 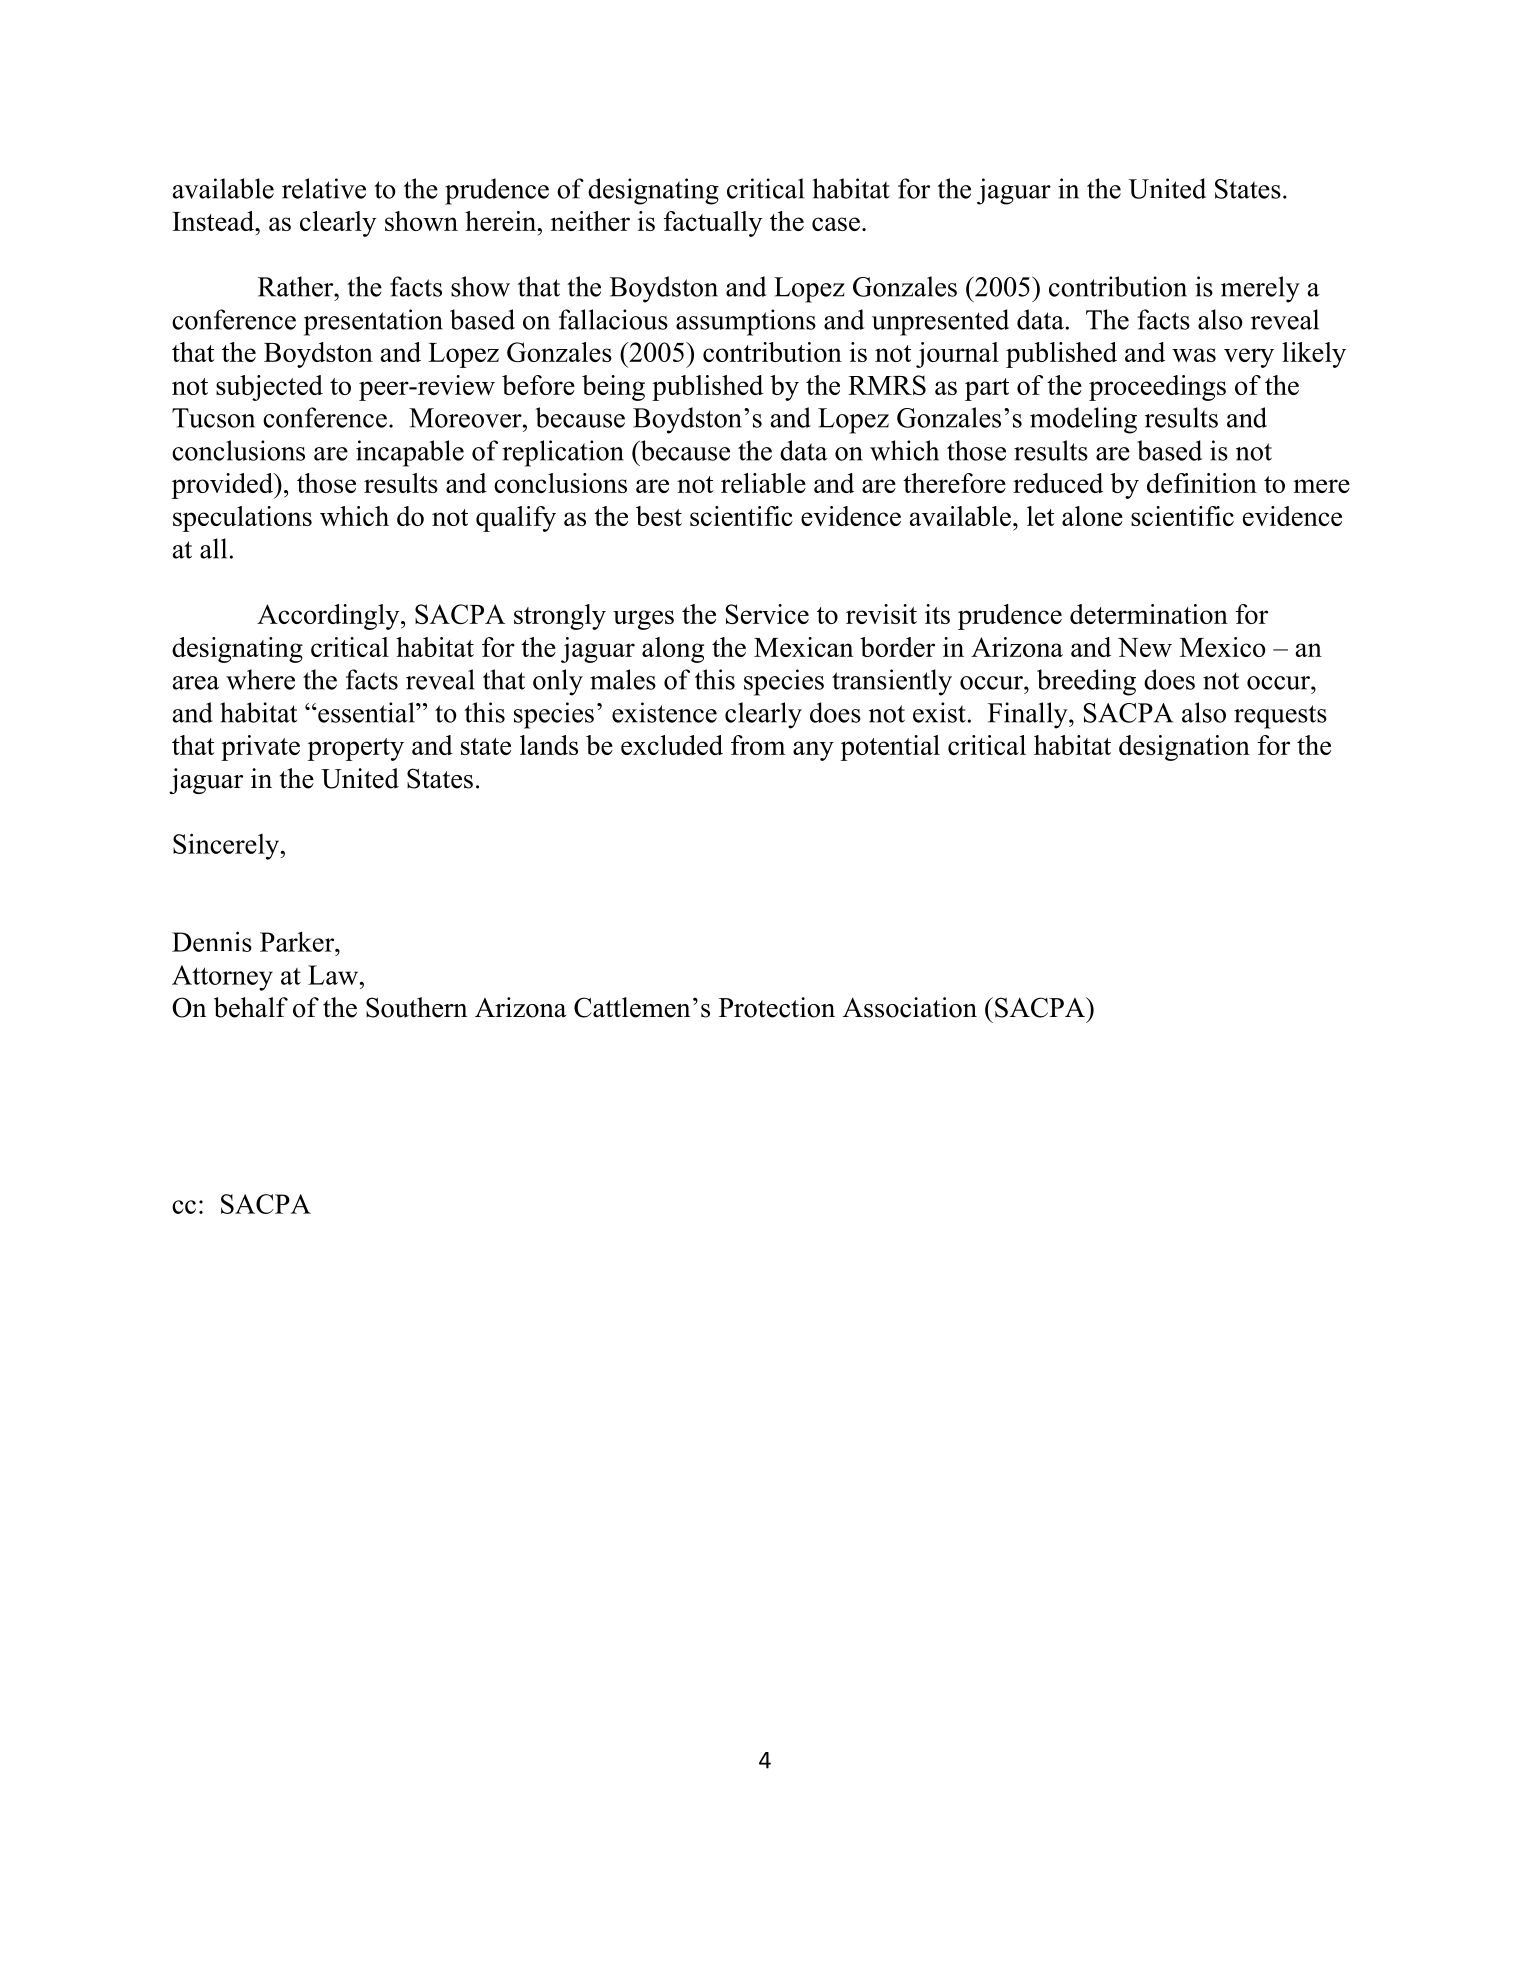 I want to click on Protection, so click(x=777, y=1007).
